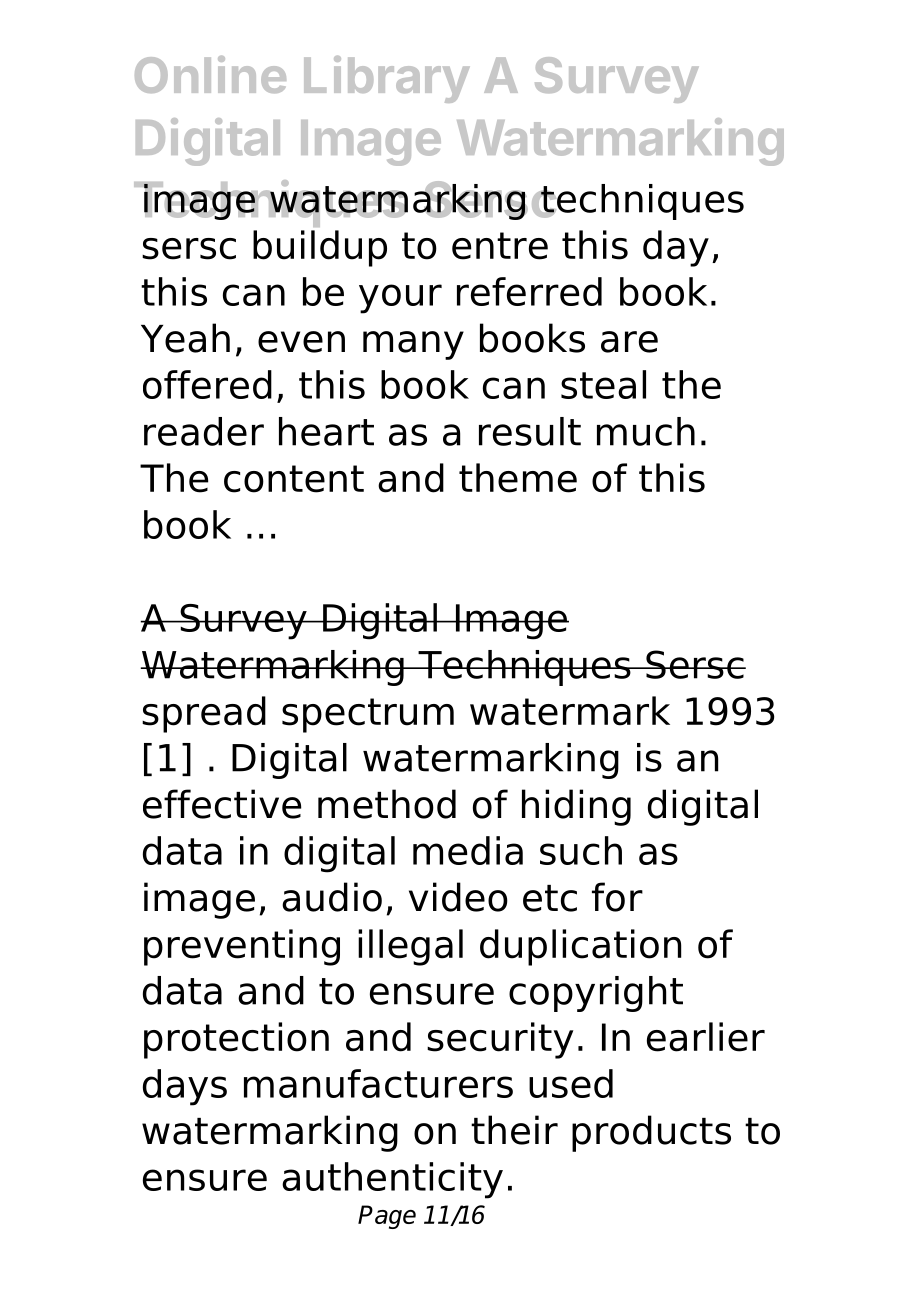  I want to click on for, so click(617, 897).
